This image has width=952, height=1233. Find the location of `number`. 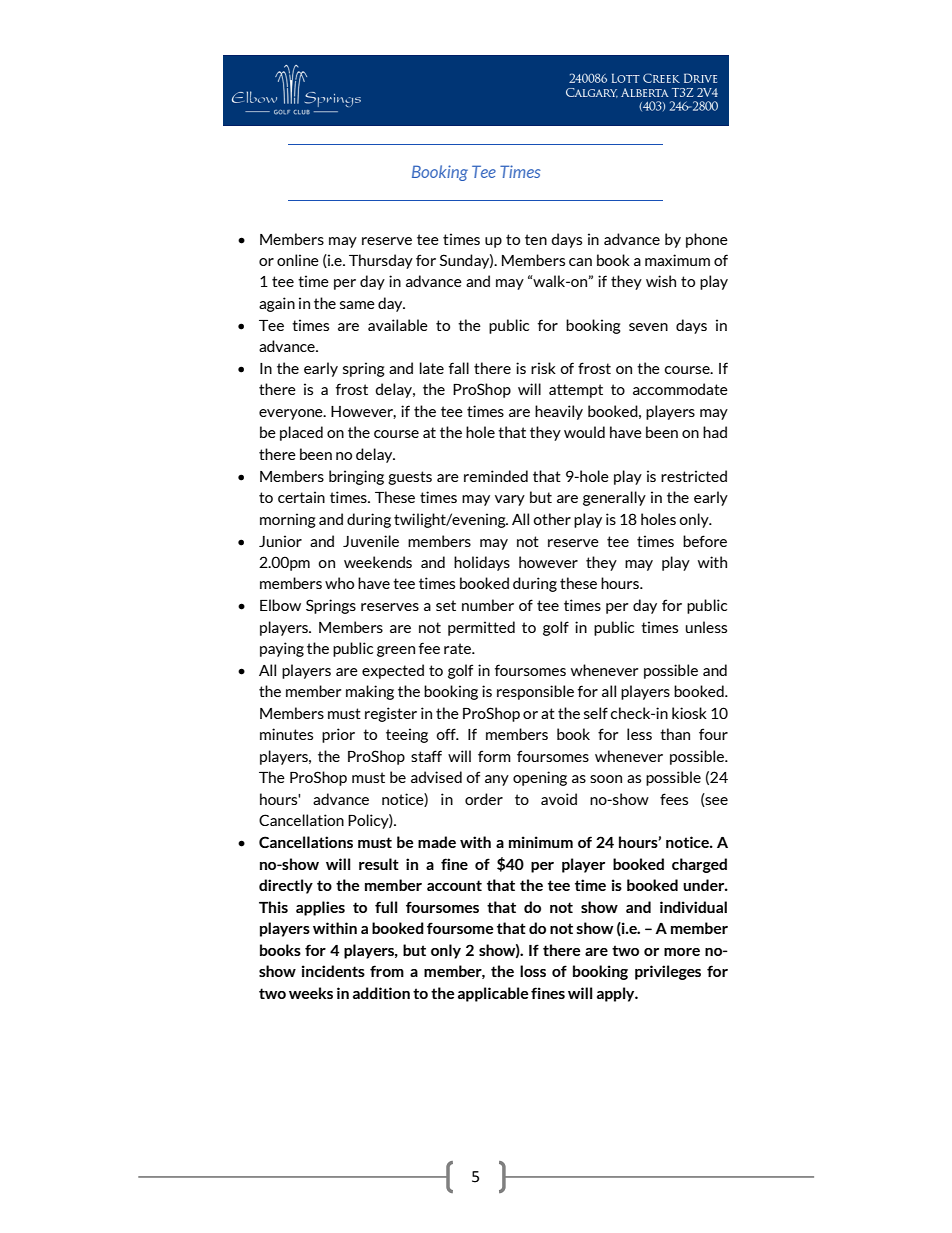

number is located at coordinates (488, 605).
